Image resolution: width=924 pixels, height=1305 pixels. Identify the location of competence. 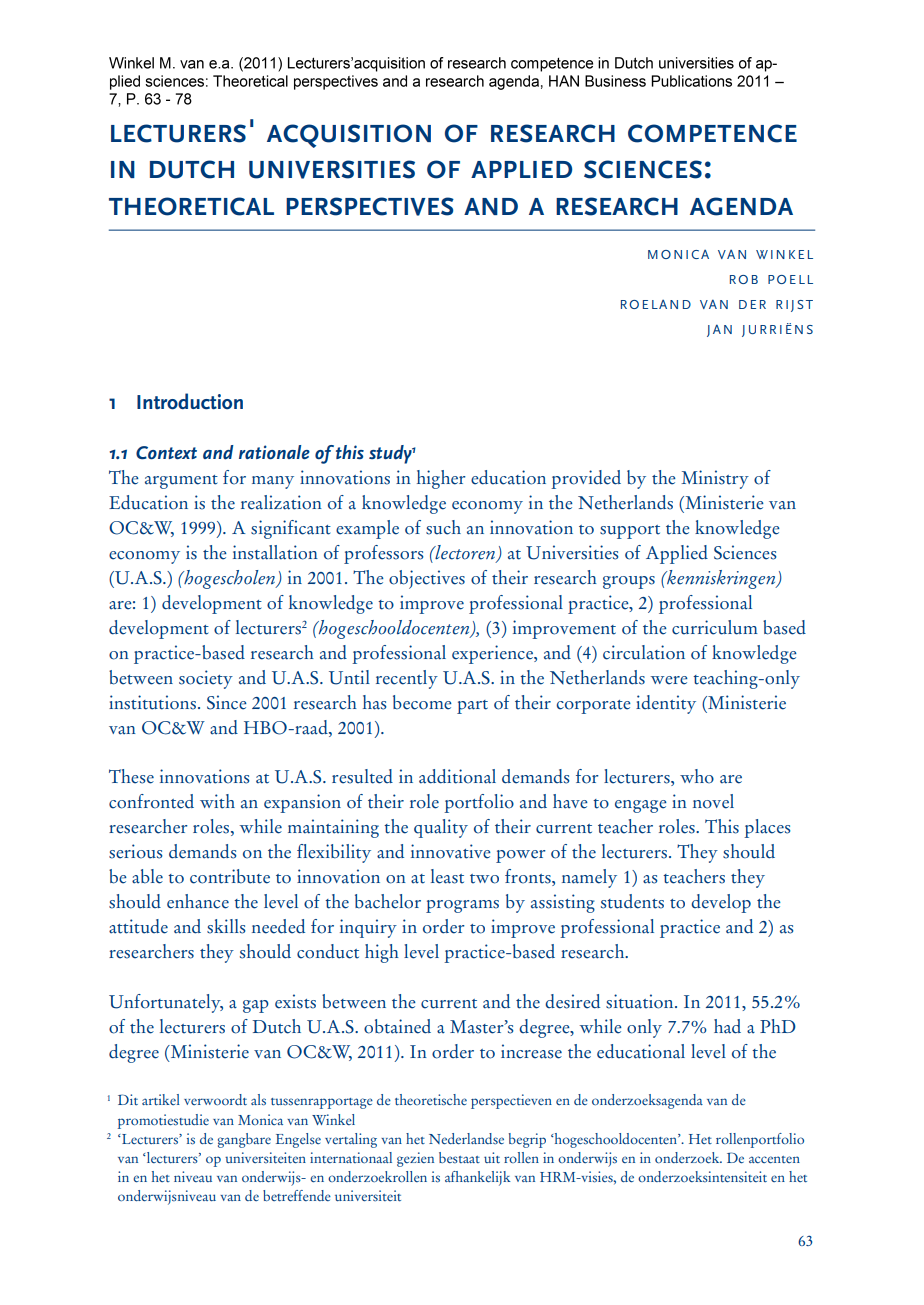
(712, 133).
